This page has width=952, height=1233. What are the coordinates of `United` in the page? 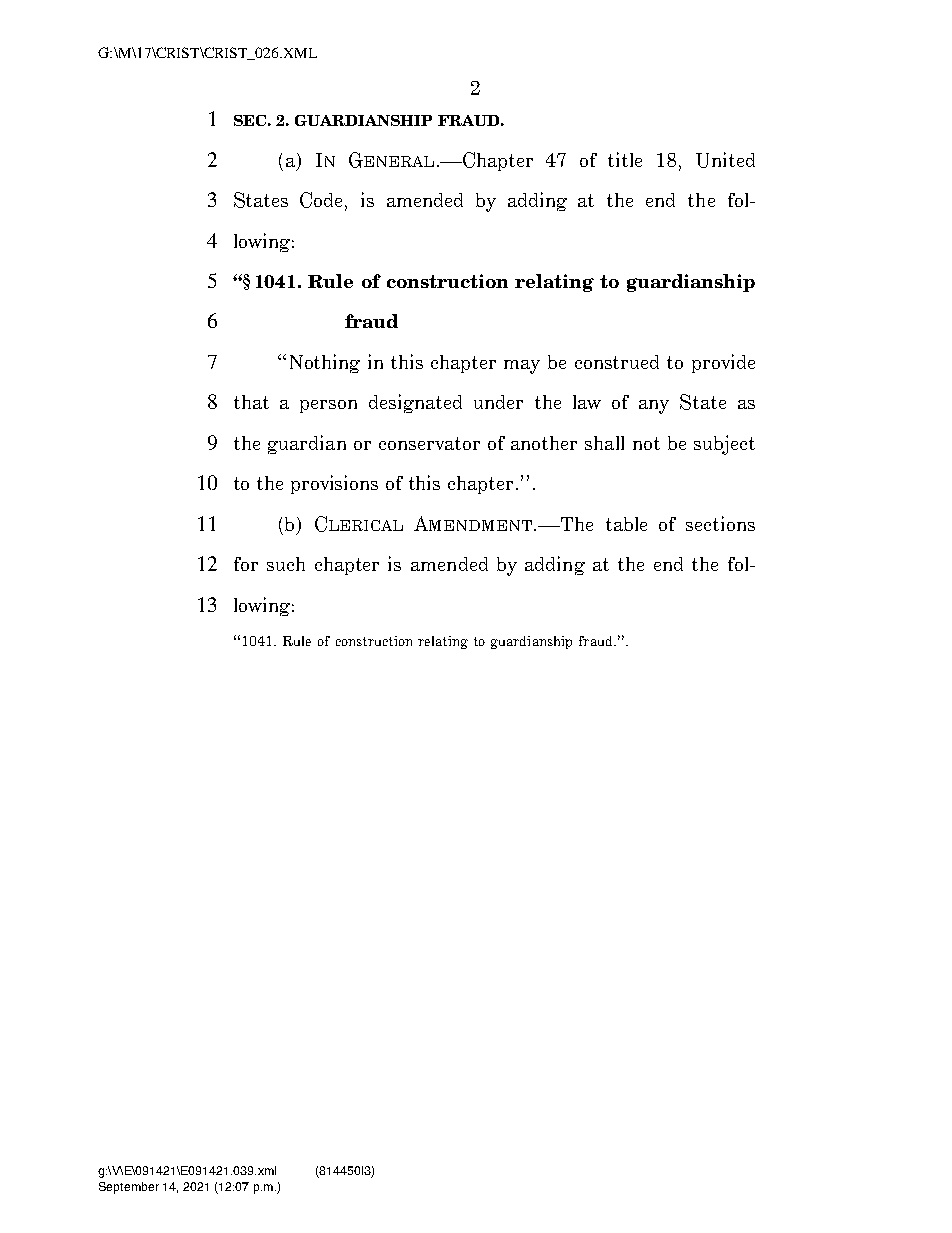 It's located at (725, 160).
